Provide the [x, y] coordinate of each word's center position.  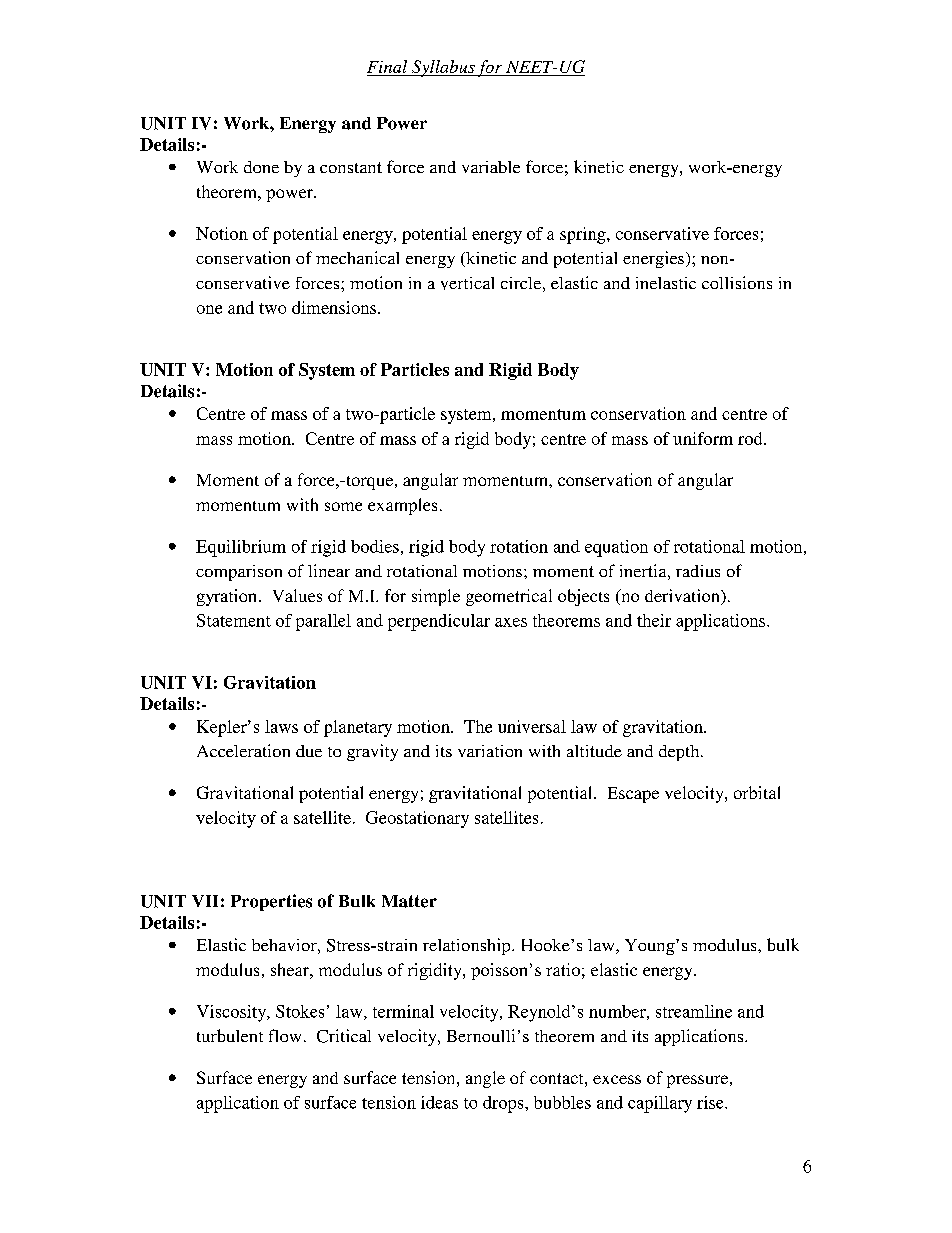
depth [680, 753]
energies [655, 259]
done [261, 167]
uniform [703, 438]
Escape [633, 795]
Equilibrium [241, 548]
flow [285, 1035]
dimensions [335, 307]
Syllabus [443, 68]
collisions [737, 282]
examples [402, 506]
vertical [467, 283]
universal [532, 726]
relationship [468, 946]
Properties [271, 902]
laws [281, 726]
